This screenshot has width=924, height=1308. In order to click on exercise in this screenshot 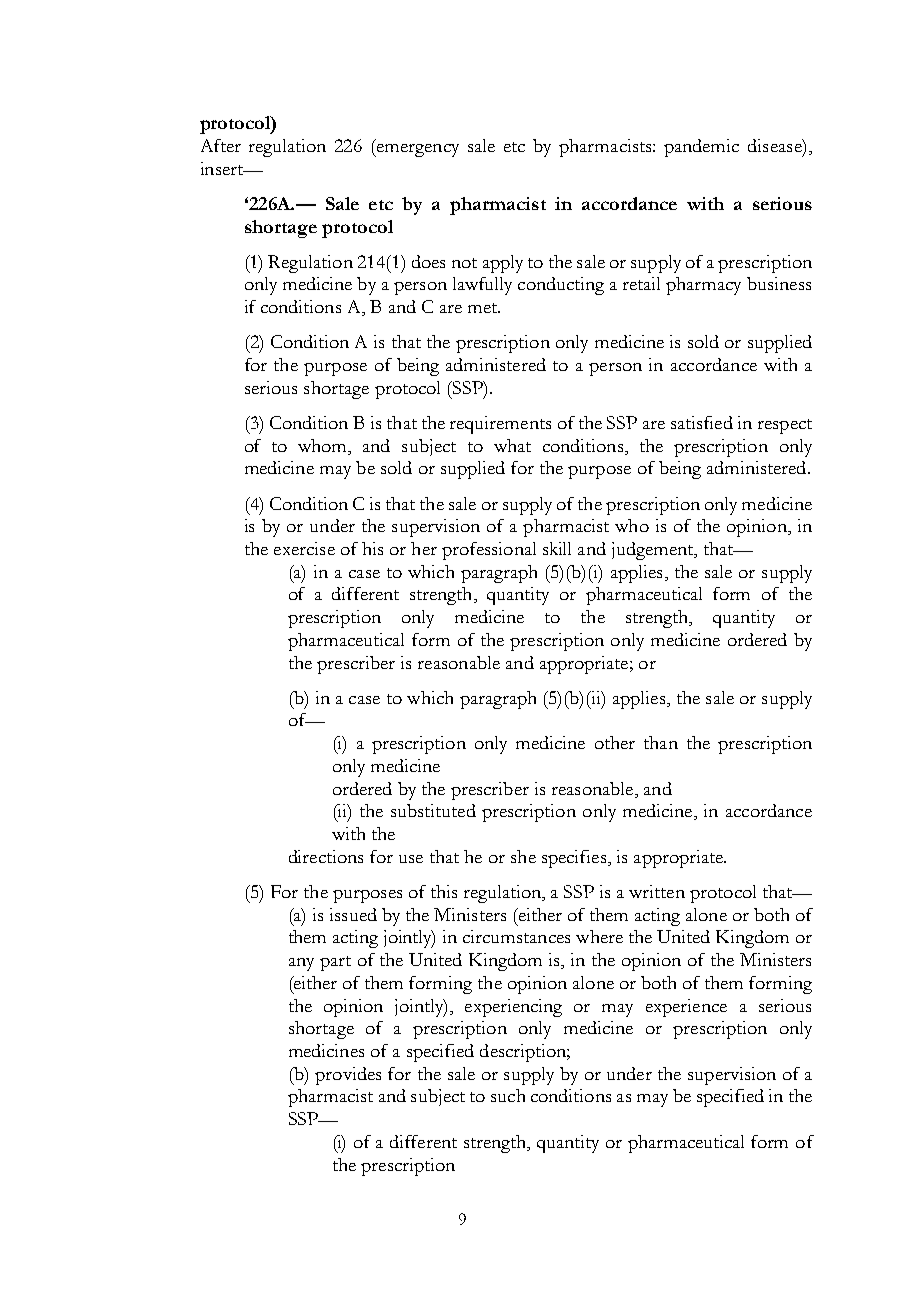, I will do `click(304, 548)`.
